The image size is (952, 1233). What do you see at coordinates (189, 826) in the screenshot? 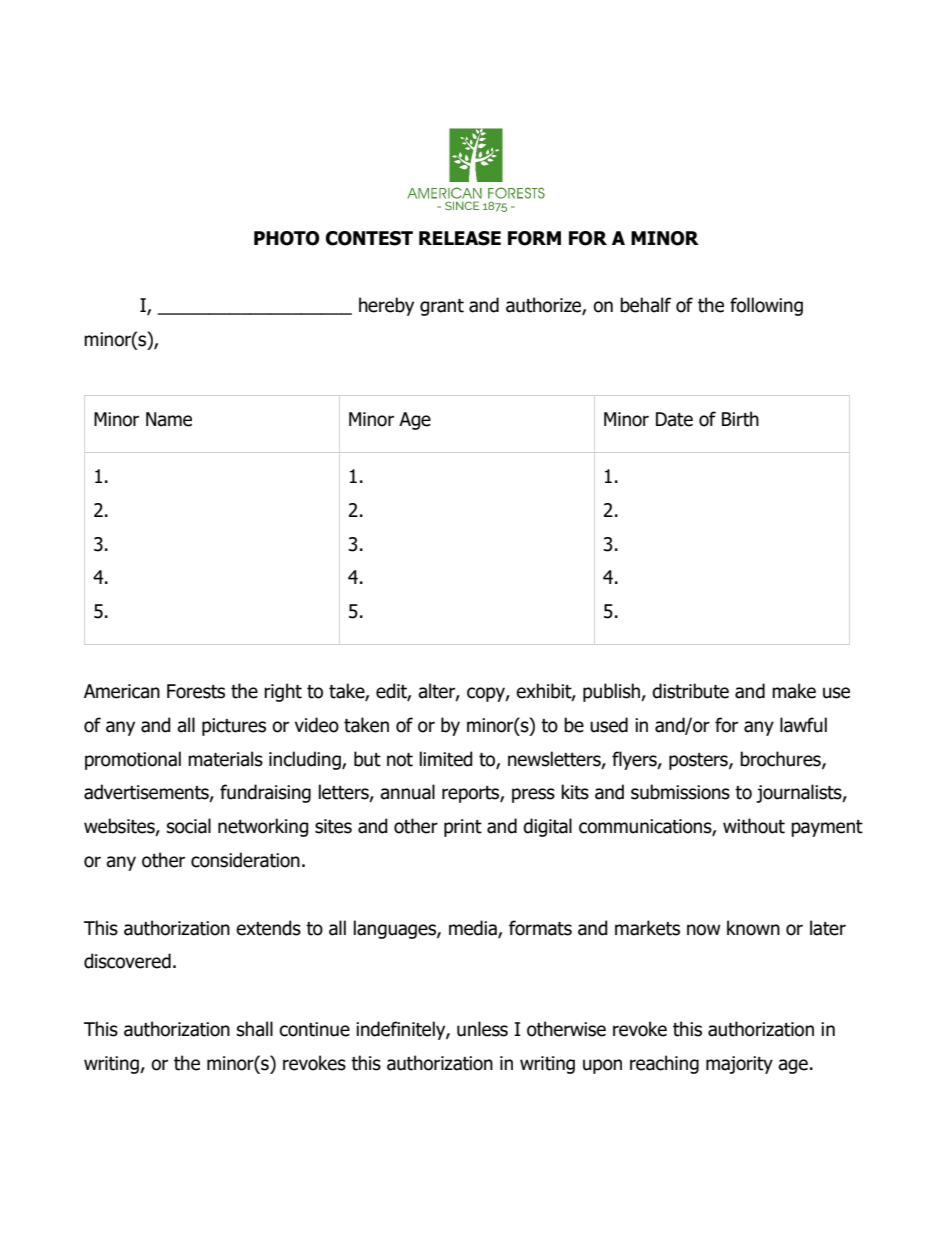
I see `social` at bounding box center [189, 826].
